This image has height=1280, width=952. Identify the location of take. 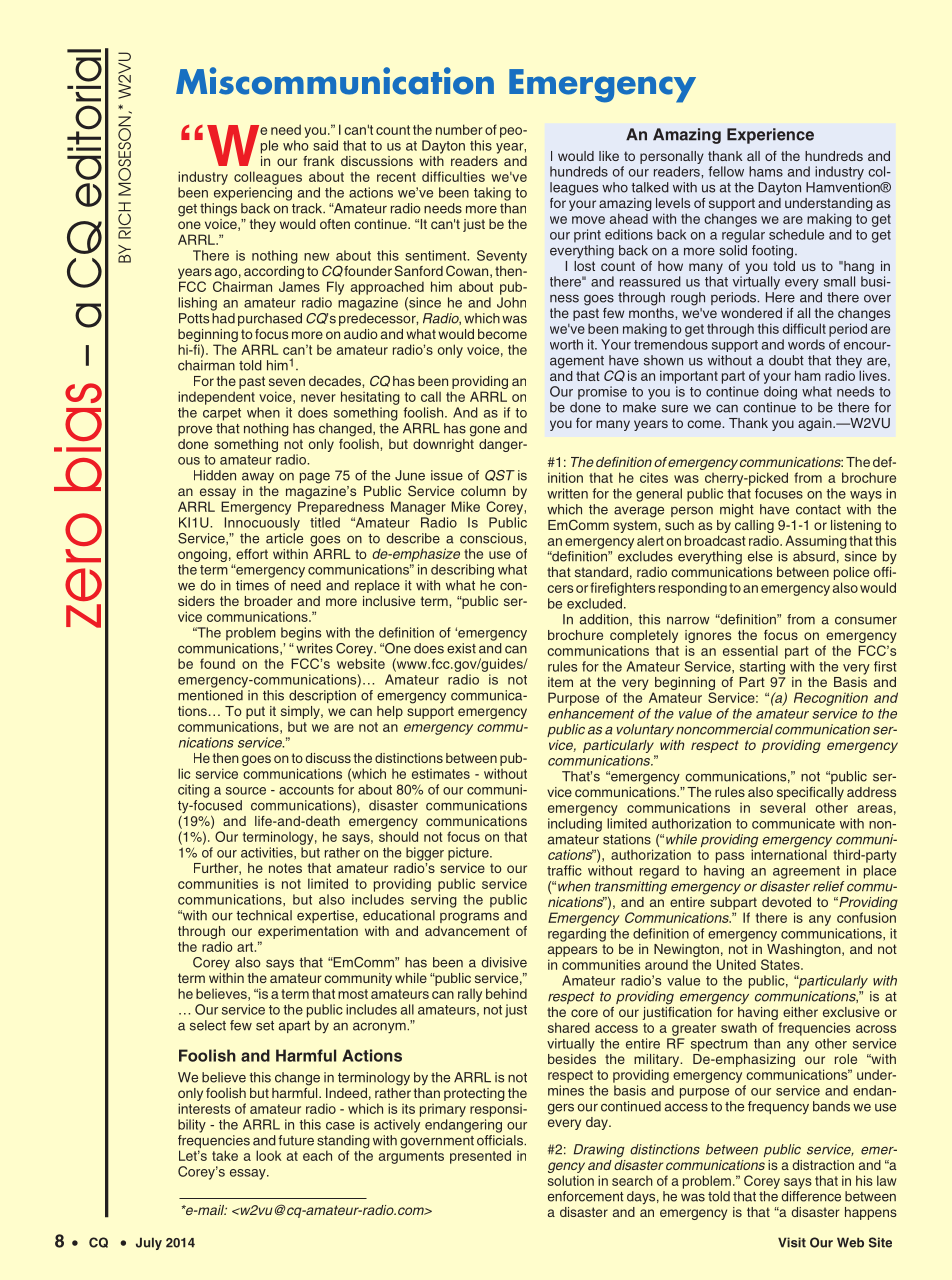
(225, 1155).
